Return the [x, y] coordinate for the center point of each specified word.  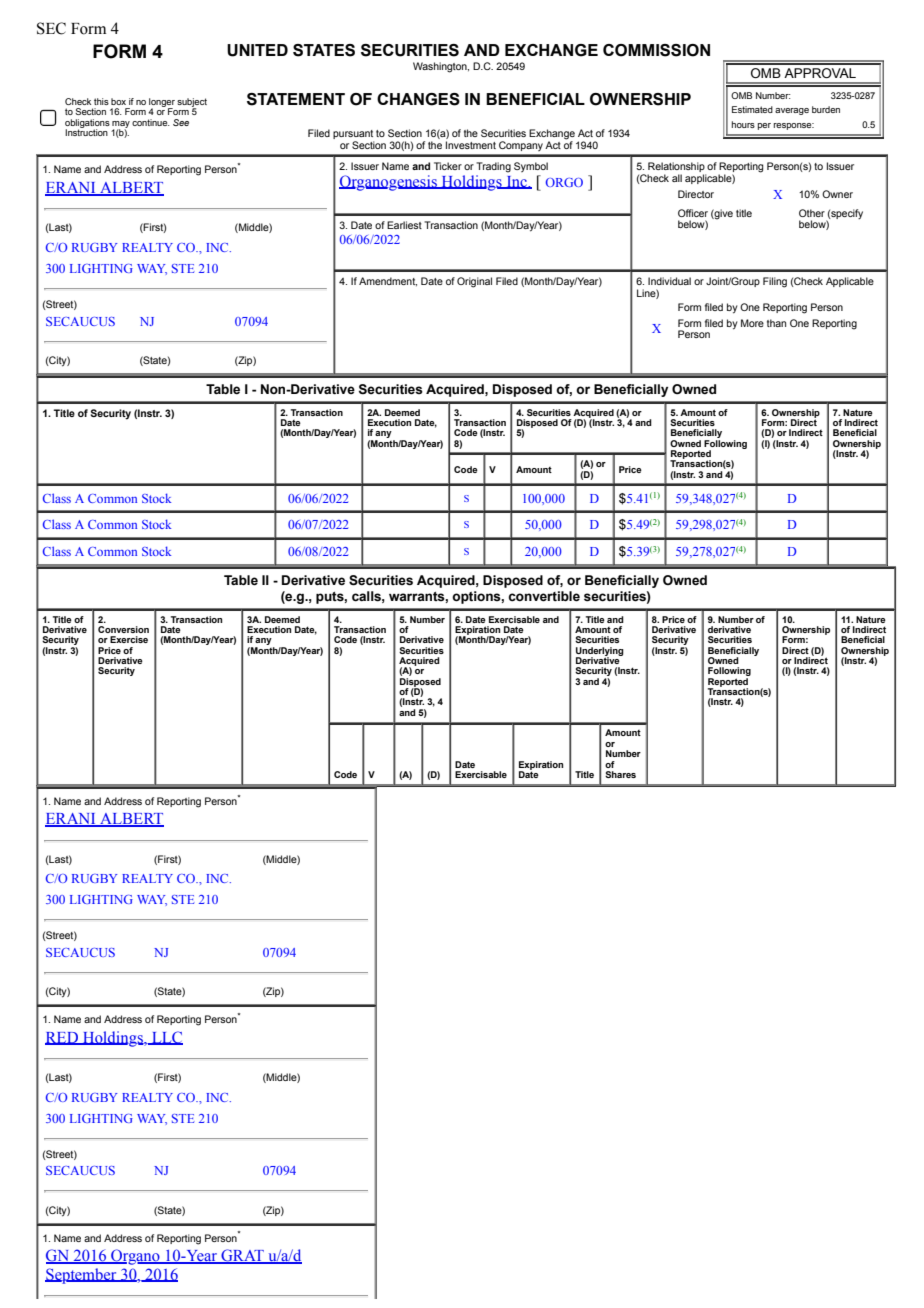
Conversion [123, 629]
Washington [441, 67]
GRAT [242, 1256]
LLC [166, 1038]
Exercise [129, 639]
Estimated [752, 109]
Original [474, 282]
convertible [544, 596]
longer [162, 103]
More [752, 323]
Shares [620, 774]
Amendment [388, 281]
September [82, 1276]
